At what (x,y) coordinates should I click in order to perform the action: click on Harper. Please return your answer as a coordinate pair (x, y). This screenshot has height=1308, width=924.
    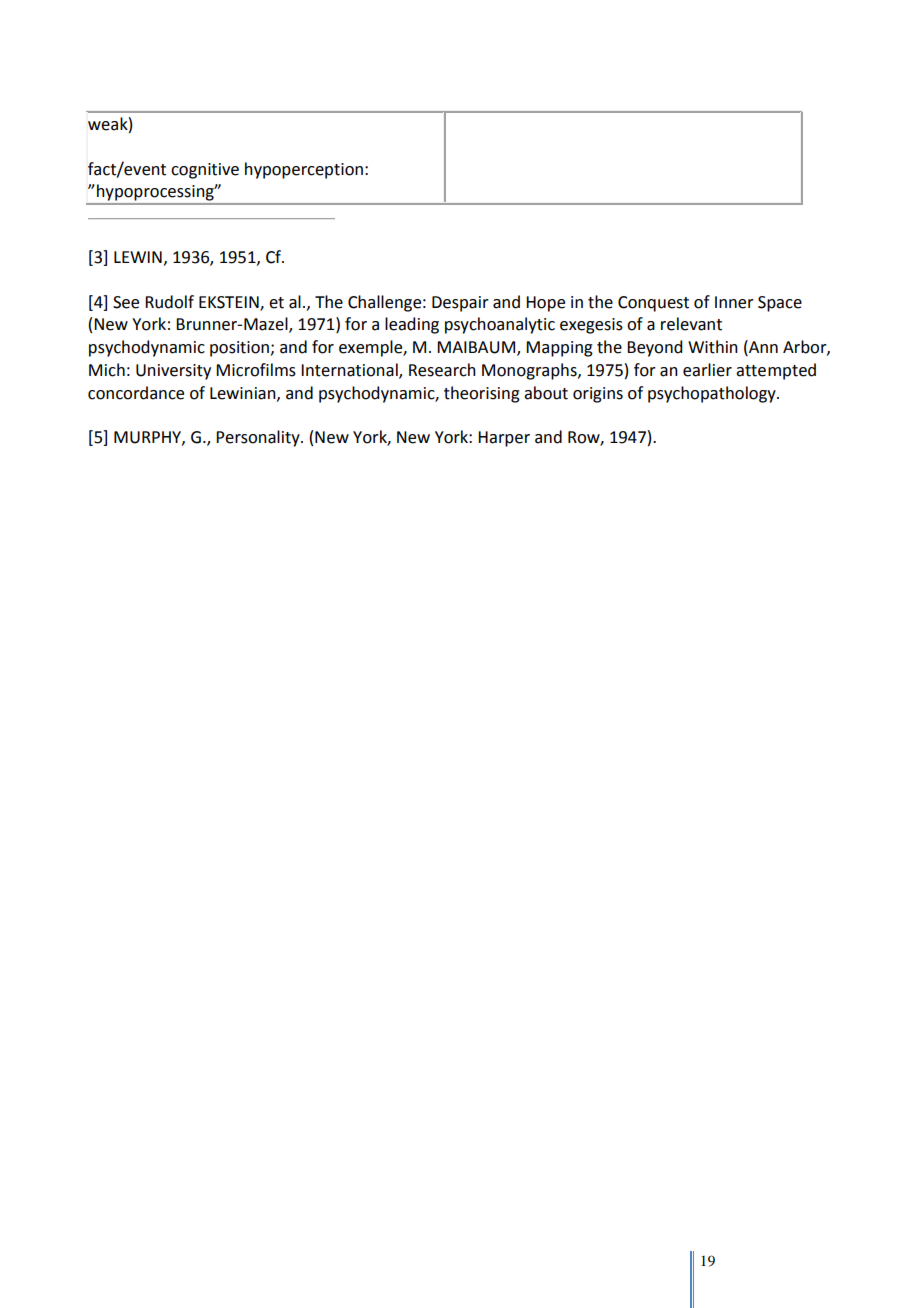
    Looking at the image, I should click on (504, 439).
